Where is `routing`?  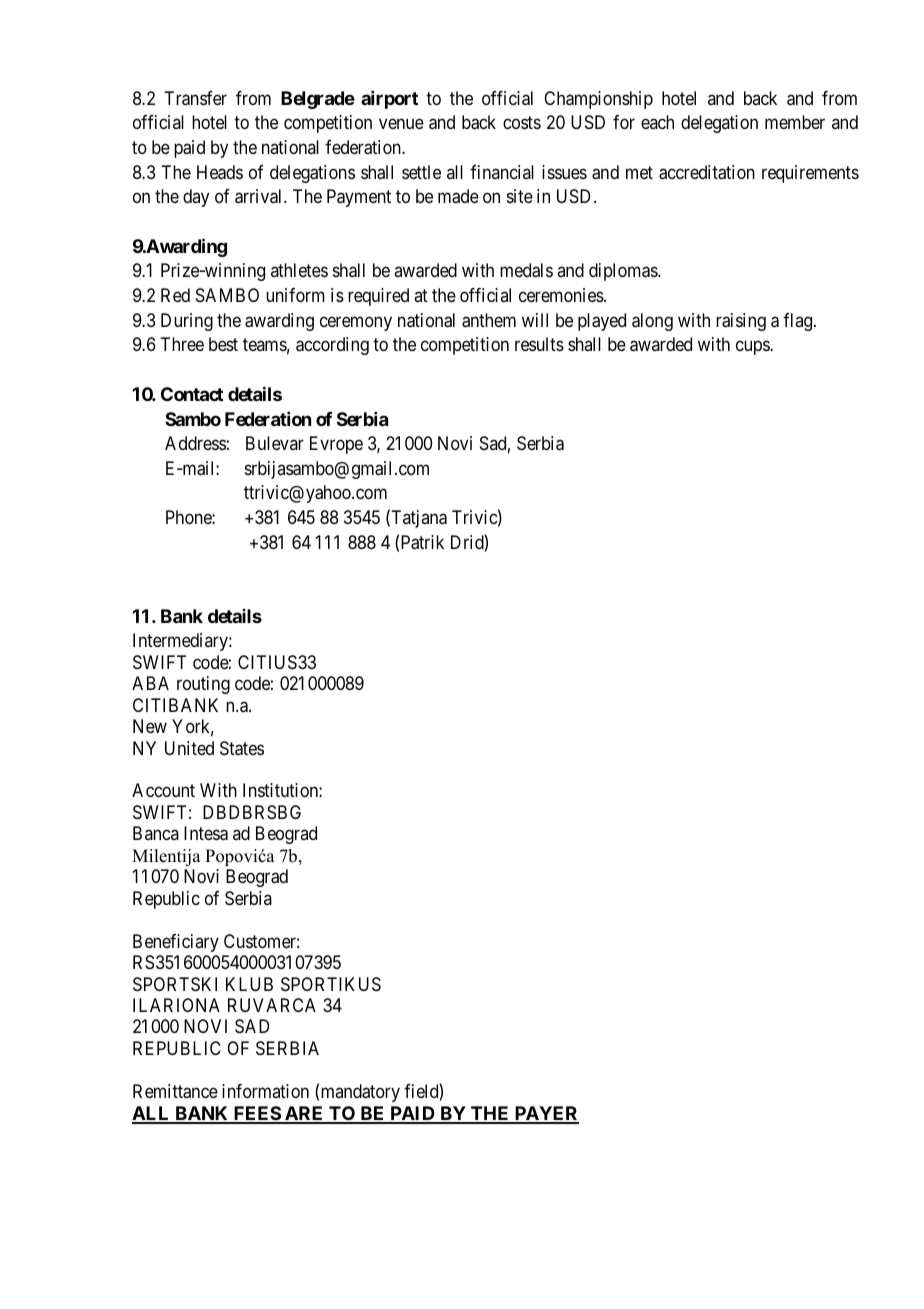 routing is located at coordinates (203, 685).
